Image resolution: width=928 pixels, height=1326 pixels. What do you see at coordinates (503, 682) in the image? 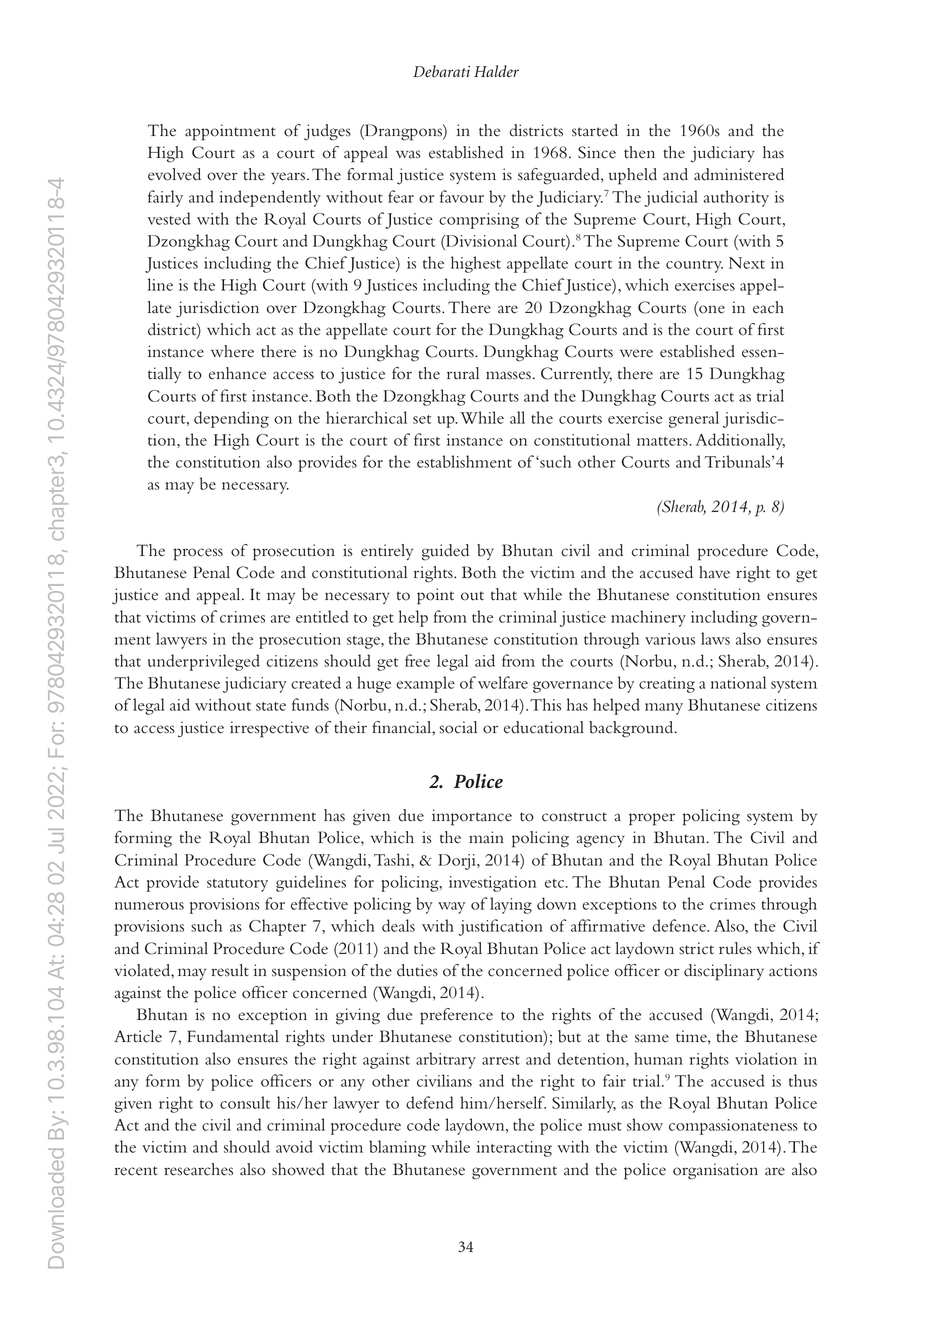
I see `welfare` at bounding box center [503, 682].
